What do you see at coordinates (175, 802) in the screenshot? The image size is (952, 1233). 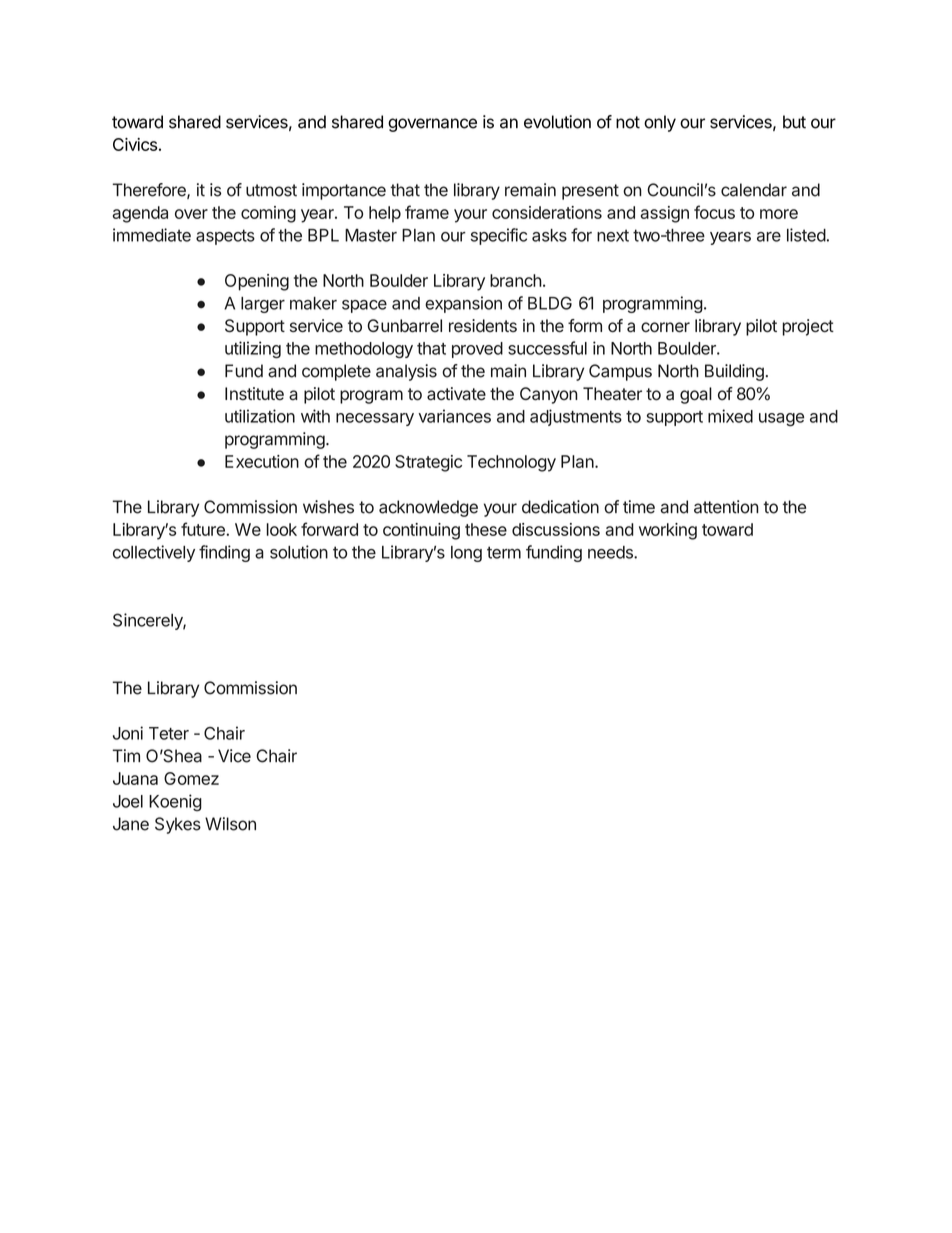 I see `Koenig` at bounding box center [175, 802].
